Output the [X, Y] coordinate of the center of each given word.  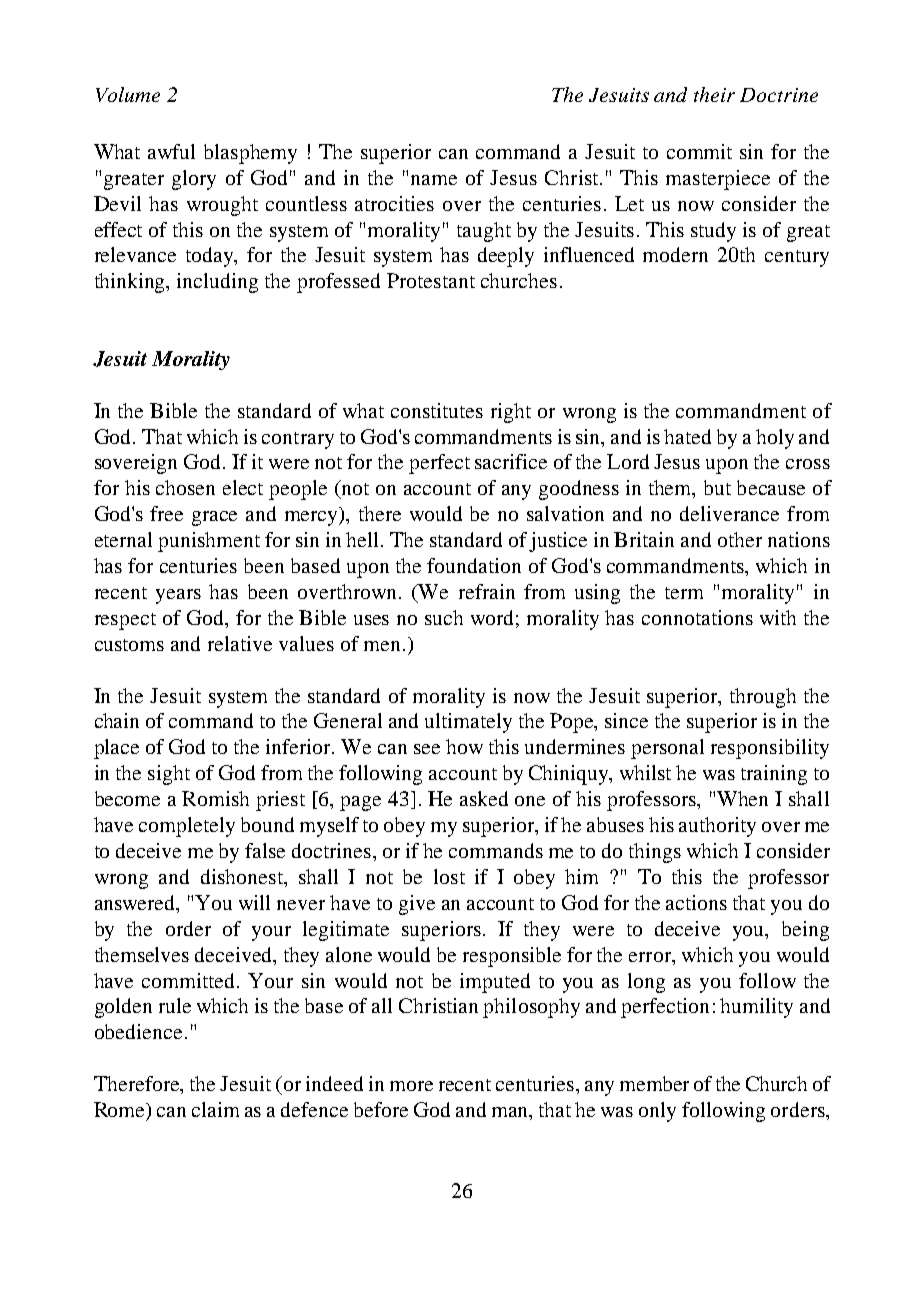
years [178, 596]
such [444, 617]
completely [187, 827]
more [411, 1086]
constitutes [437, 410]
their [714, 94]
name [434, 180]
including [217, 283]
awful [171, 151]
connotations [697, 617]
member [654, 1083]
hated [687, 436]
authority [717, 827]
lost [449, 876]
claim [215, 1109]
